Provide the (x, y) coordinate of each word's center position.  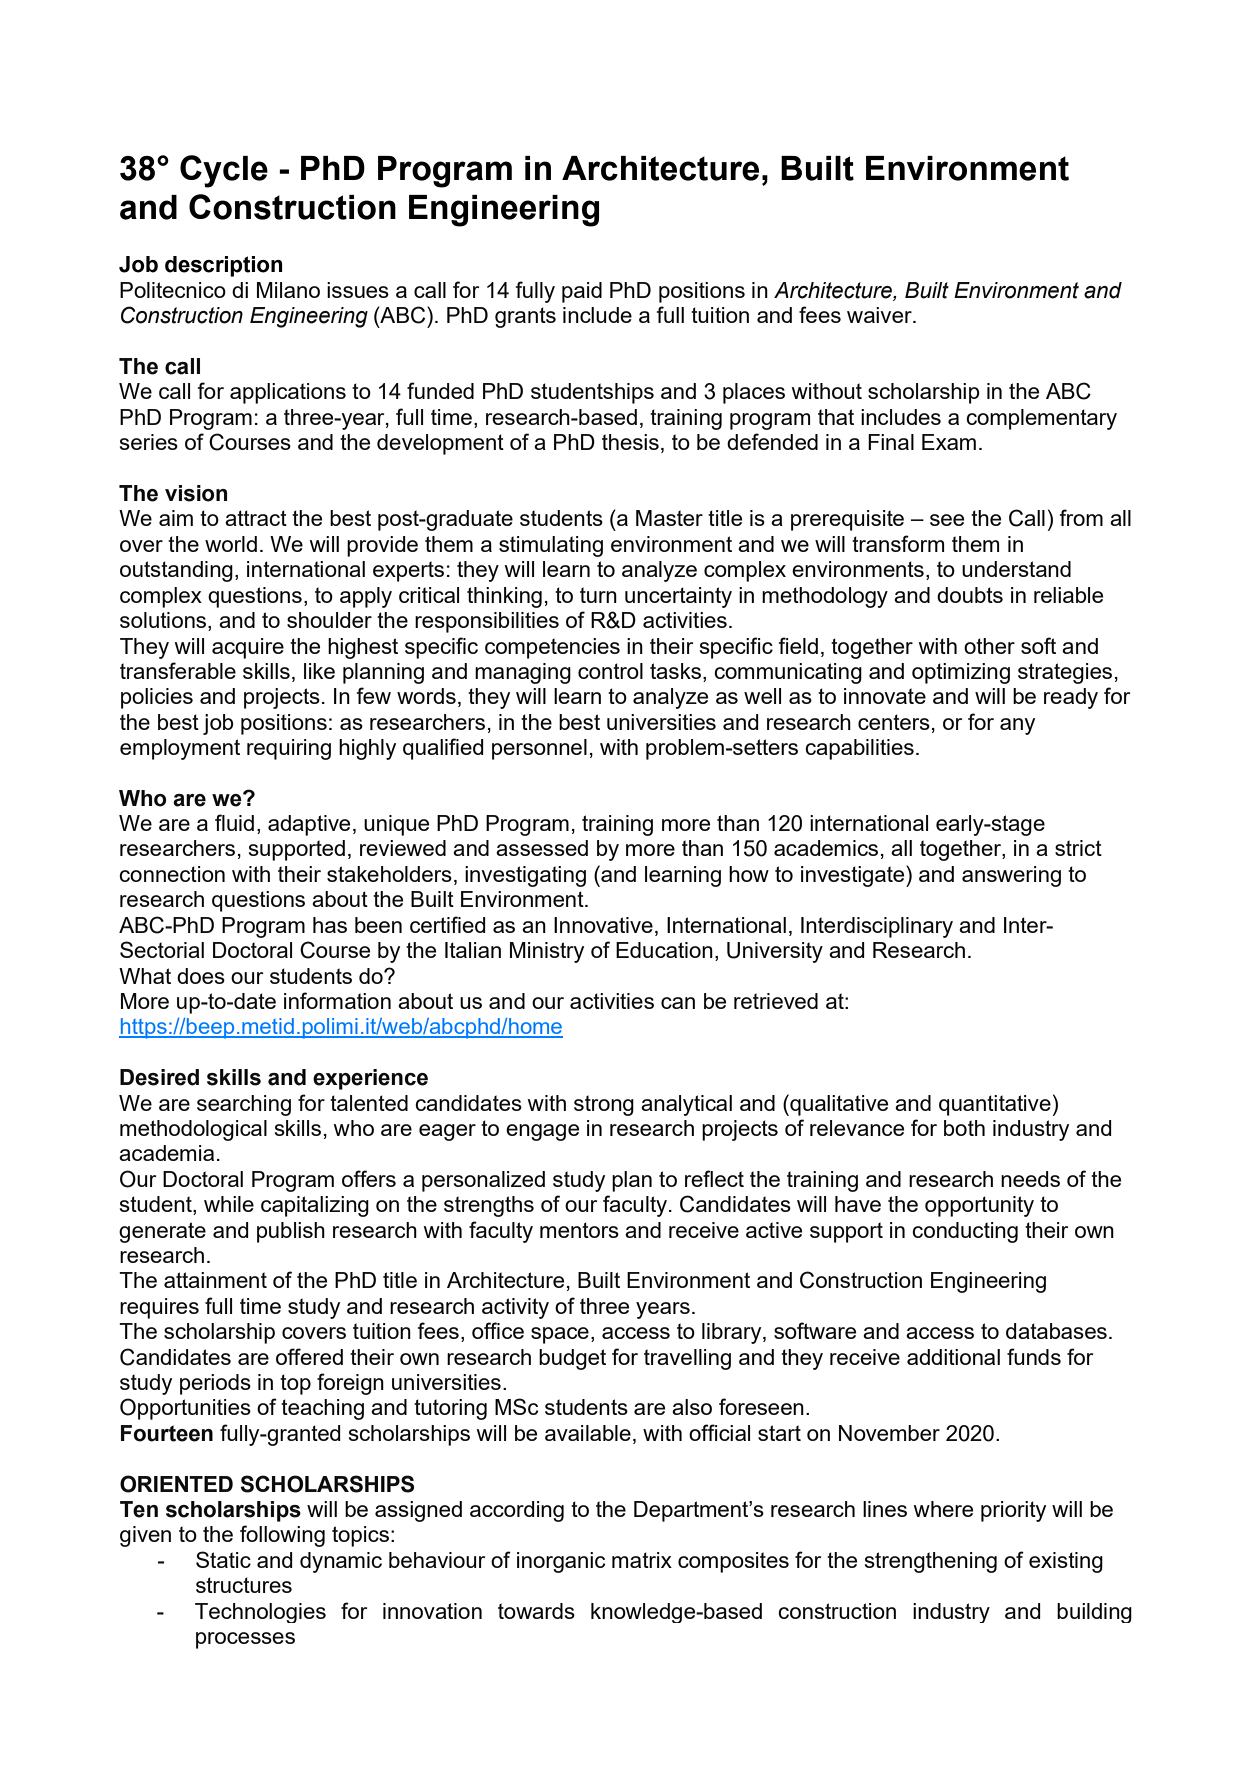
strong (604, 1105)
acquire (248, 648)
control (610, 671)
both (964, 1128)
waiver (880, 315)
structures (244, 1585)
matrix (642, 1560)
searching (244, 1105)
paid (582, 292)
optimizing (961, 673)
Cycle (224, 171)
